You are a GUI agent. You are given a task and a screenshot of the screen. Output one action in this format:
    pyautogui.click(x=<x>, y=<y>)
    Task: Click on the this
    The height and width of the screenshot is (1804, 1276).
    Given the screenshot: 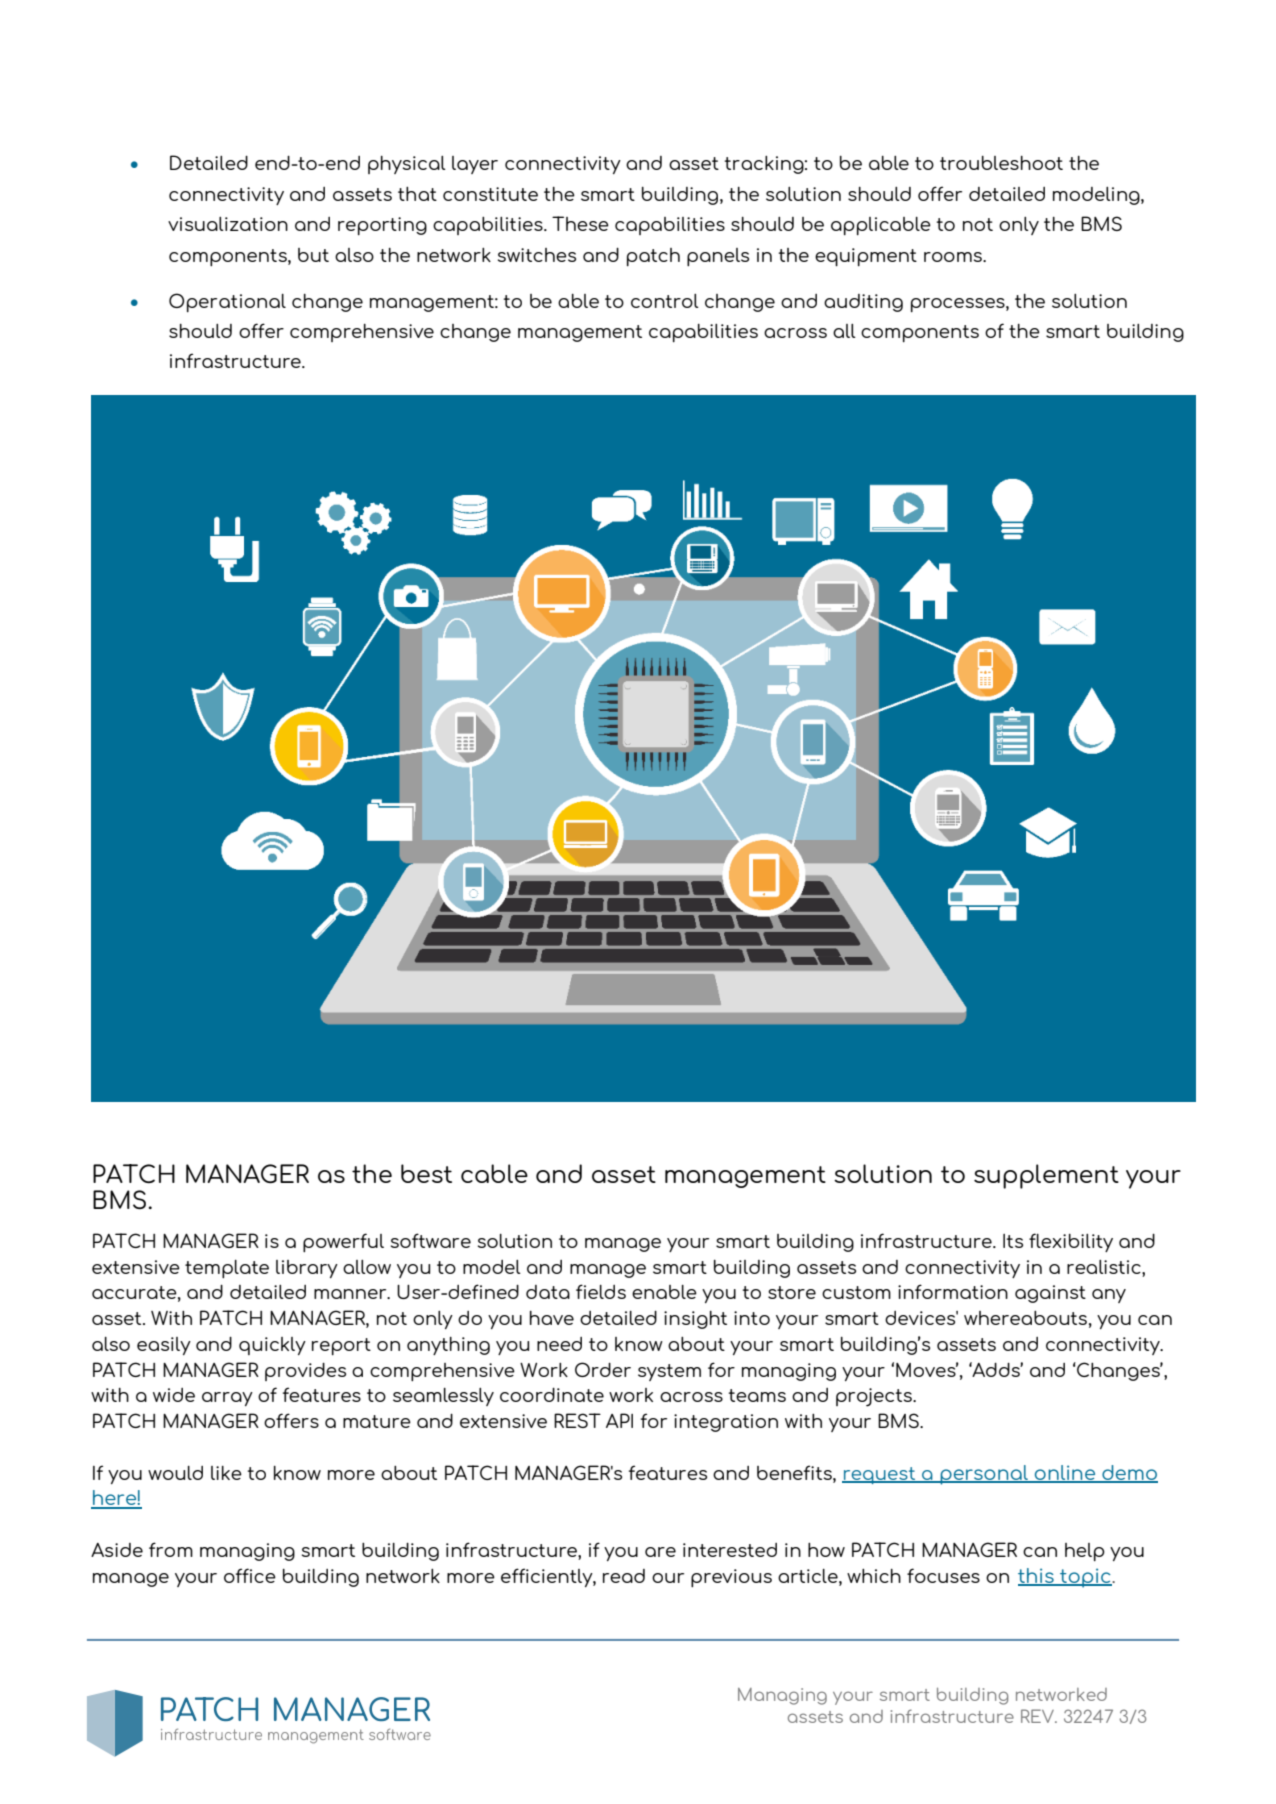 What is the action you would take?
    pyautogui.click(x=1037, y=1576)
